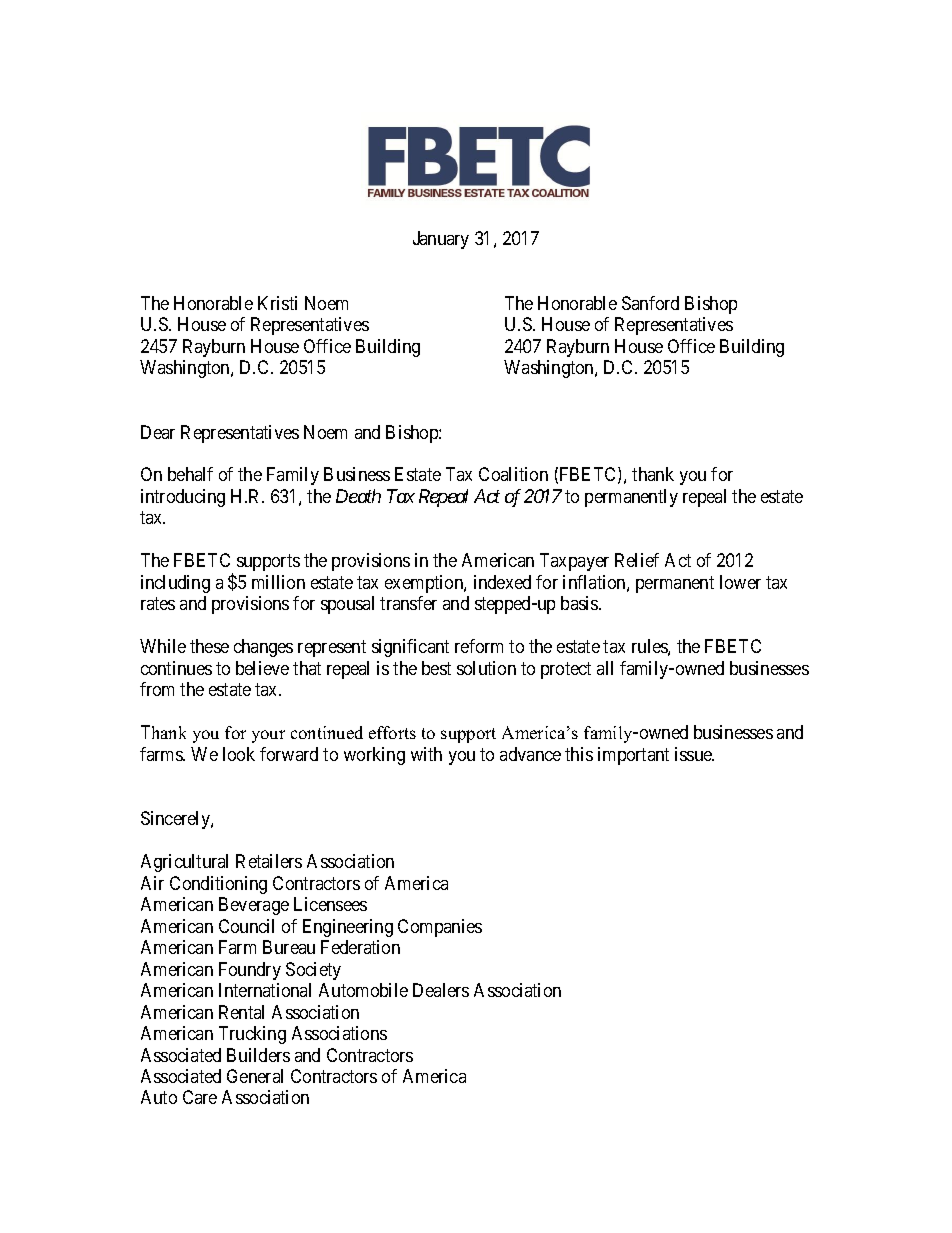 Image resolution: width=952 pixels, height=1233 pixels. What do you see at coordinates (436, 668) in the image?
I see `best` at bounding box center [436, 668].
